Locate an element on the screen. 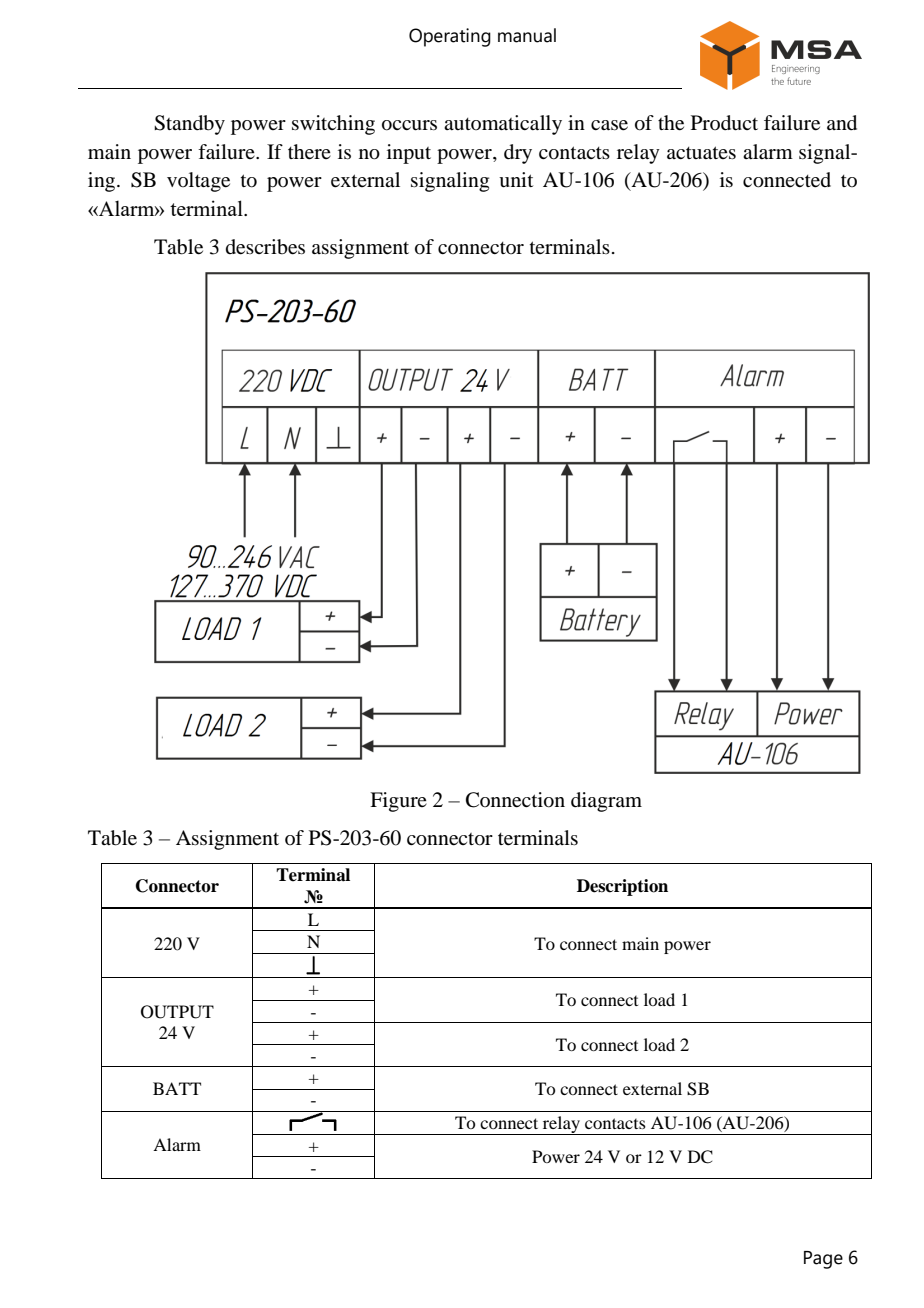 The height and width of the screenshot is (1308, 924). manual is located at coordinates (527, 35).
